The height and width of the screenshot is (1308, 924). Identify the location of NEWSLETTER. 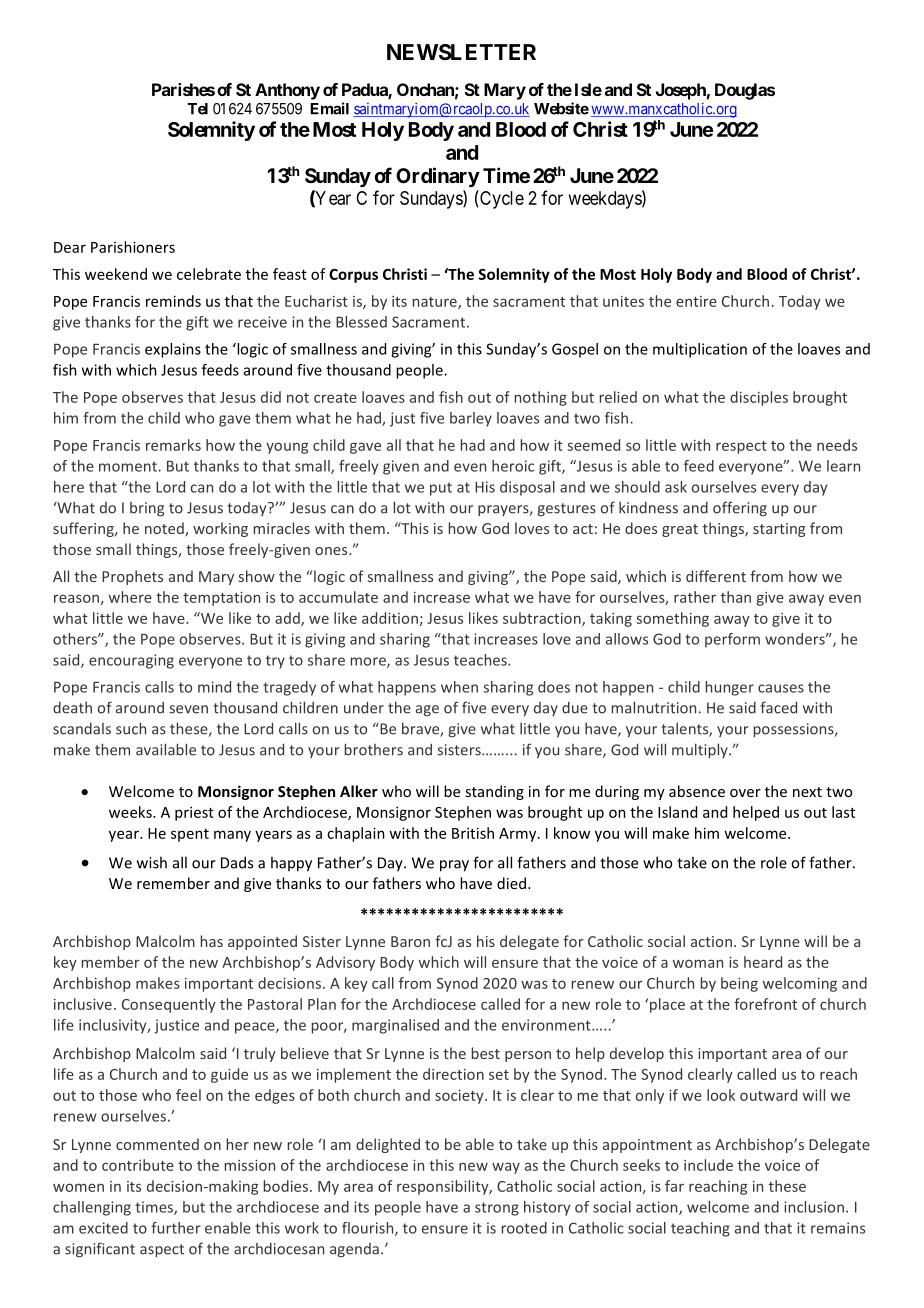
(461, 52).
